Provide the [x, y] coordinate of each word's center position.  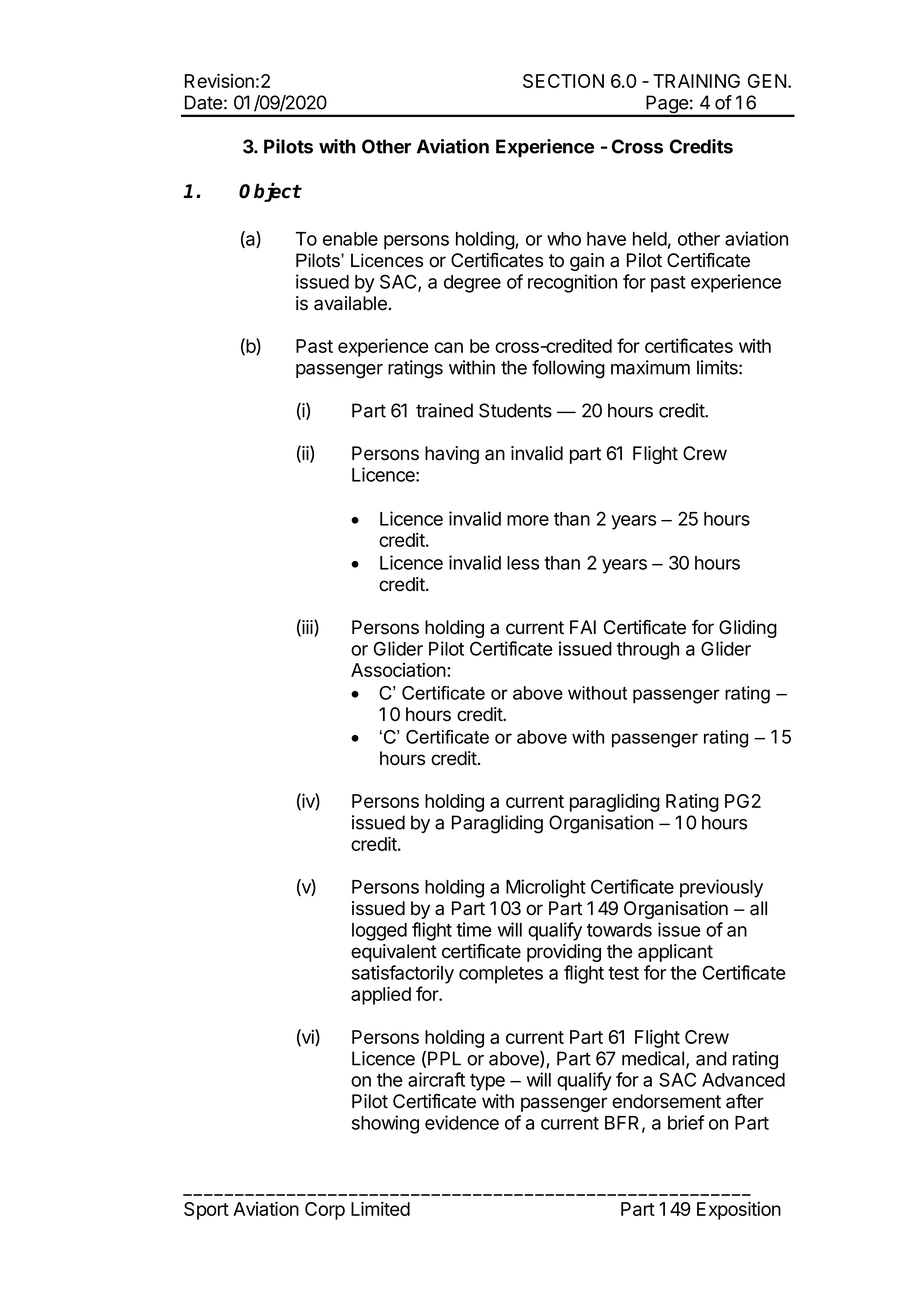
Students [515, 410]
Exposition [739, 1210]
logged [379, 932]
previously [721, 888]
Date [204, 102]
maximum [650, 367]
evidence [462, 1122]
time [474, 929]
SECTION [563, 81]
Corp [325, 1211]
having [452, 455]
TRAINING [696, 81]
